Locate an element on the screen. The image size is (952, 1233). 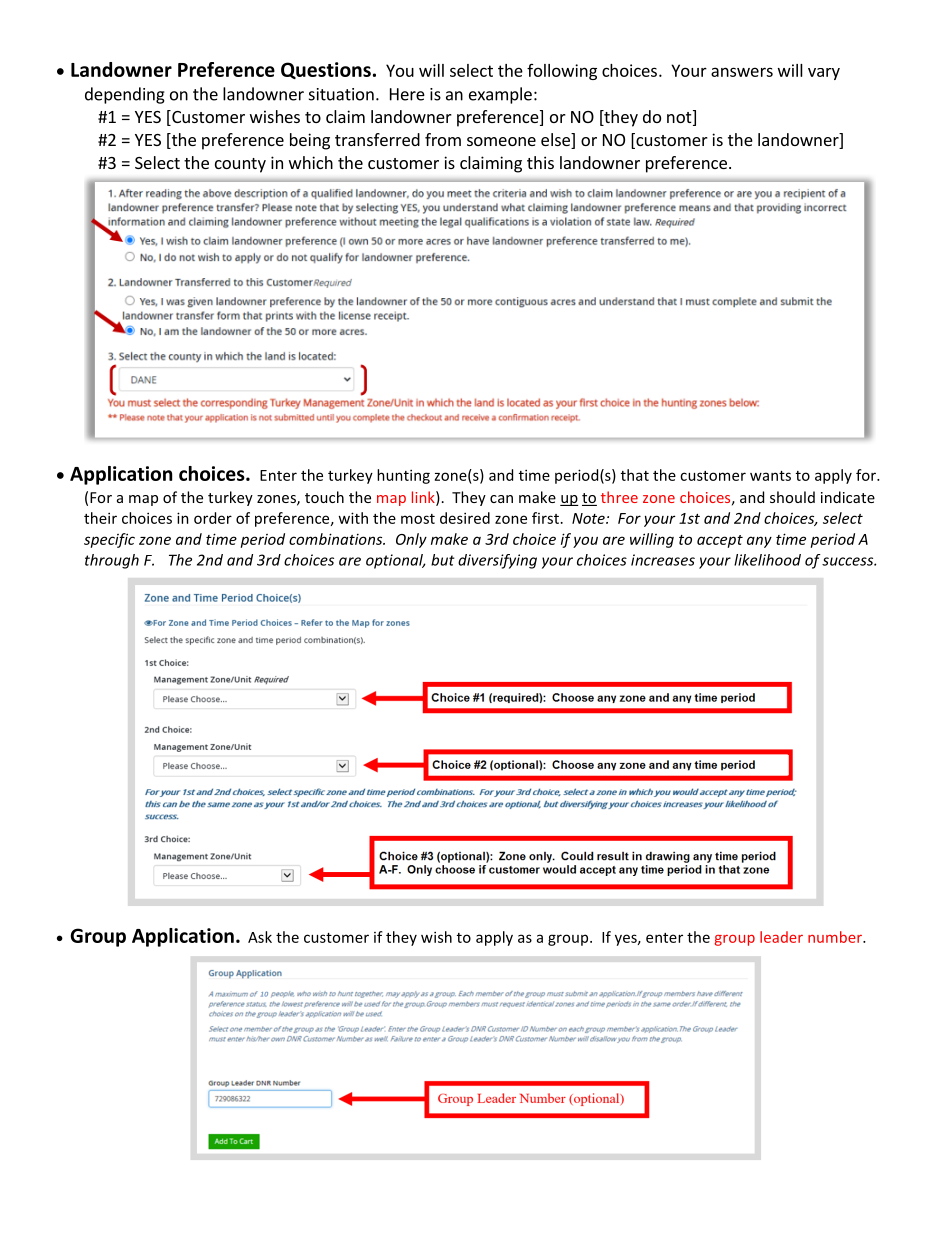
example is located at coordinates (500, 95).
